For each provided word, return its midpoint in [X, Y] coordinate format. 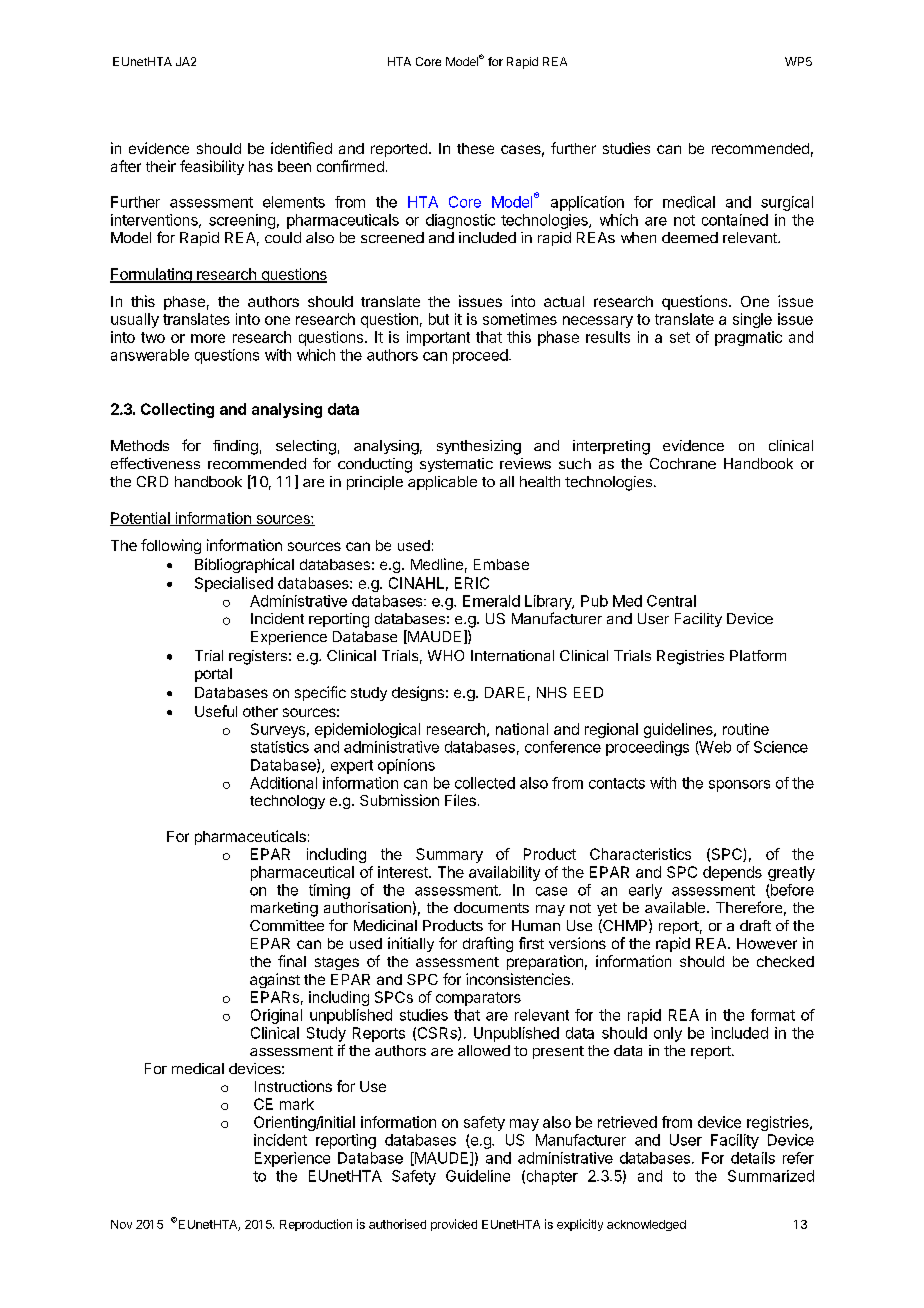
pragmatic [748, 338]
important [438, 338]
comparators [478, 999]
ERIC [472, 583]
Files [460, 800]
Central [671, 601]
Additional [283, 783]
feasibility [212, 167]
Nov [121, 1224]
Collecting [177, 410]
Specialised [234, 584]
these [475, 148]
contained [735, 220]
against [275, 980]
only [668, 1034]
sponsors [739, 786]
